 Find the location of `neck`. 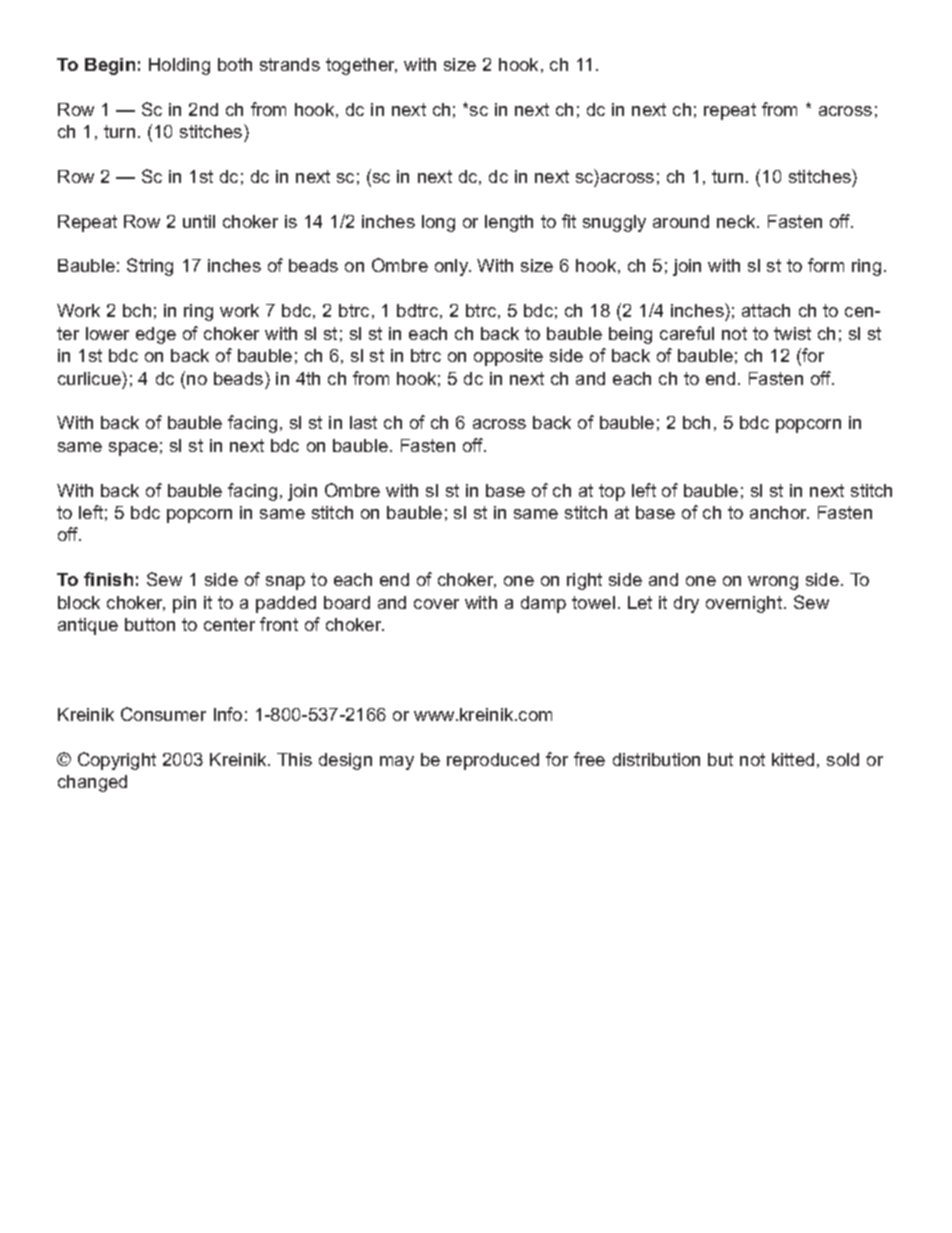

neck is located at coordinates (737, 221).
